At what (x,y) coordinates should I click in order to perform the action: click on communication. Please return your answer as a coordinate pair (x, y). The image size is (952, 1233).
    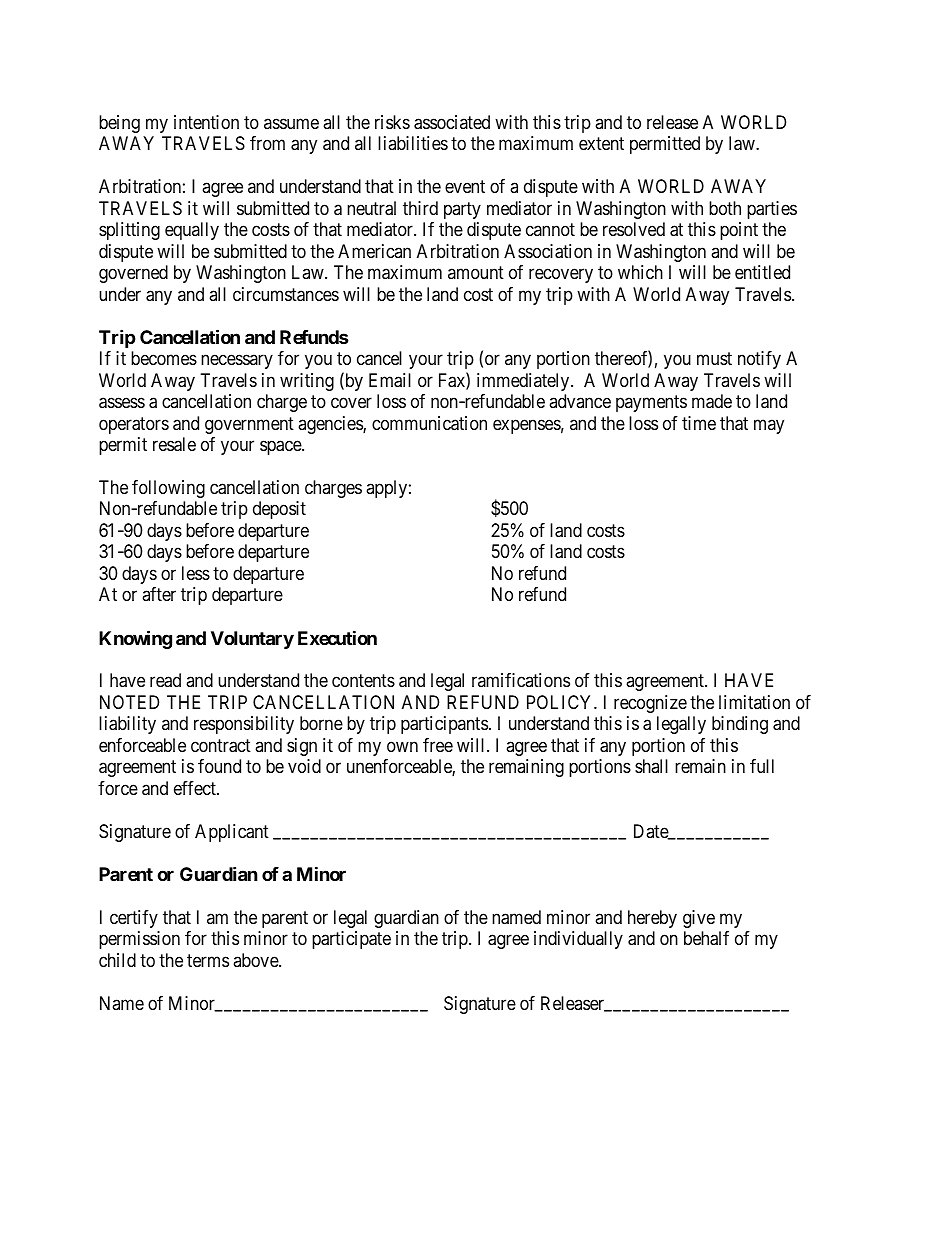
    Looking at the image, I should click on (429, 423).
